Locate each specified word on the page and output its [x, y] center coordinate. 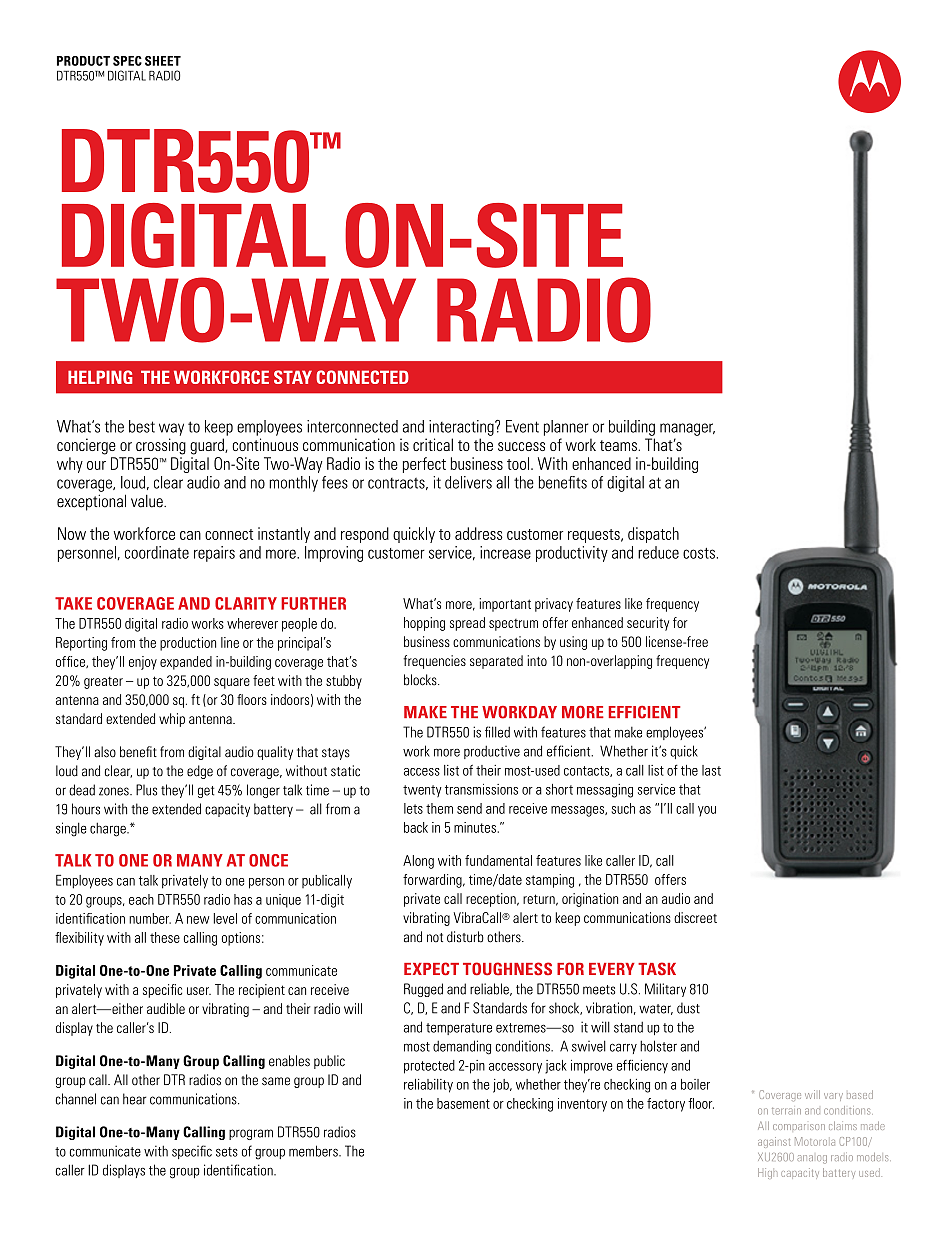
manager [687, 429]
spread [467, 624]
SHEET [163, 61]
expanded [186, 663]
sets [227, 1152]
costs [699, 553]
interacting [462, 428]
